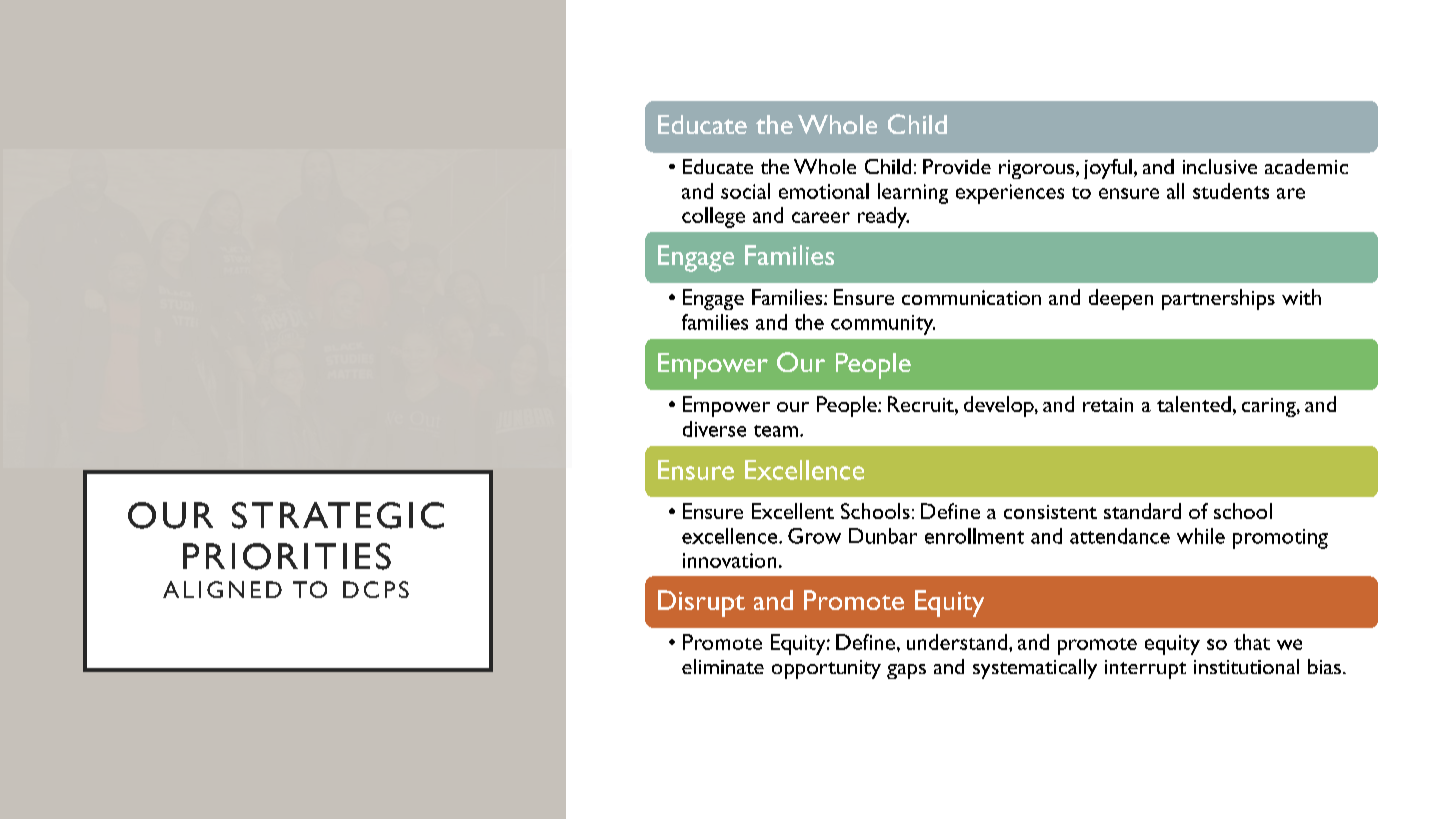 The height and width of the document is (819, 1456). Describe the element at coordinates (824, 191) in the document. I see `emotional` at that location.
